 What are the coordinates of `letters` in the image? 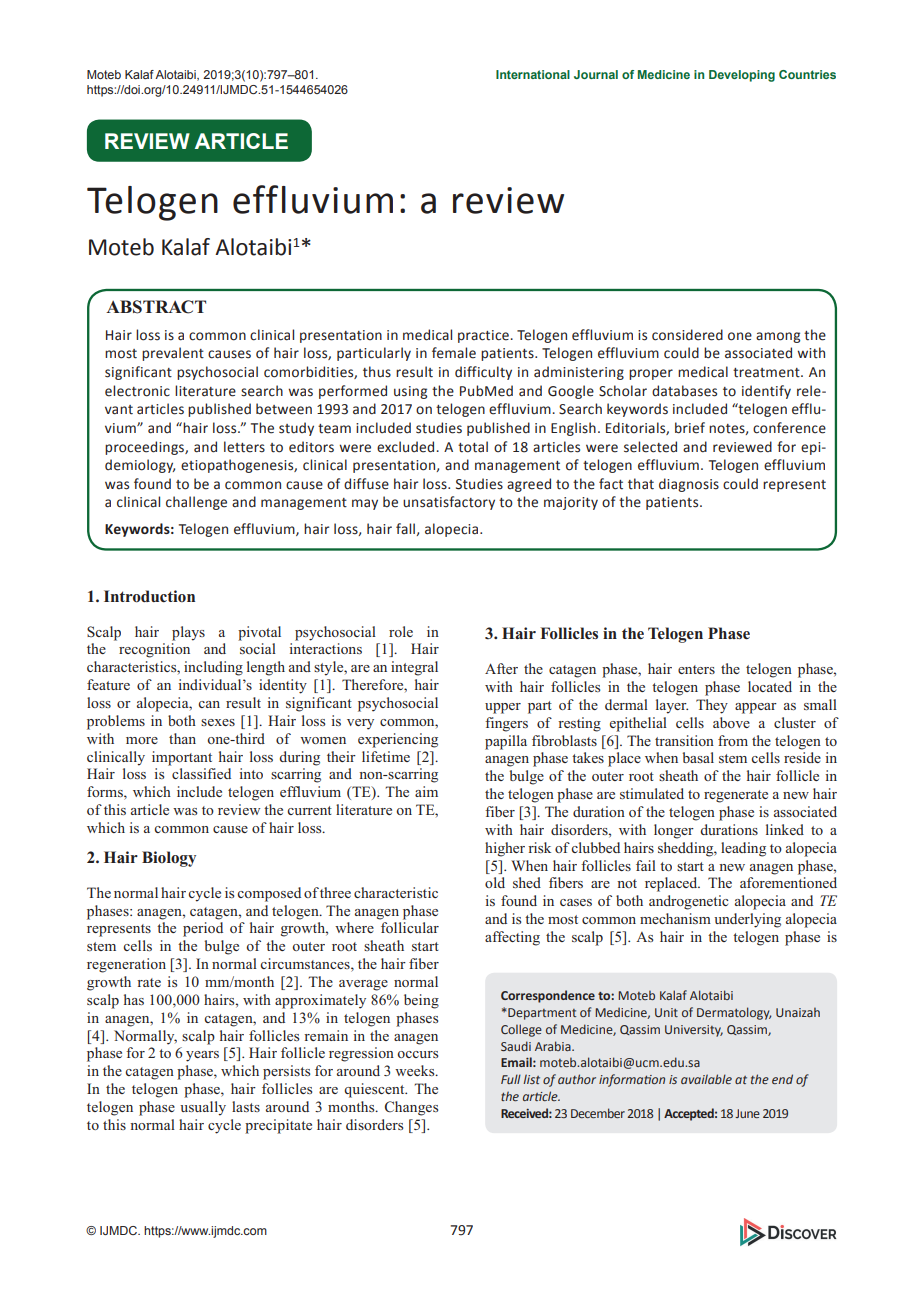 It's located at (244, 447).
